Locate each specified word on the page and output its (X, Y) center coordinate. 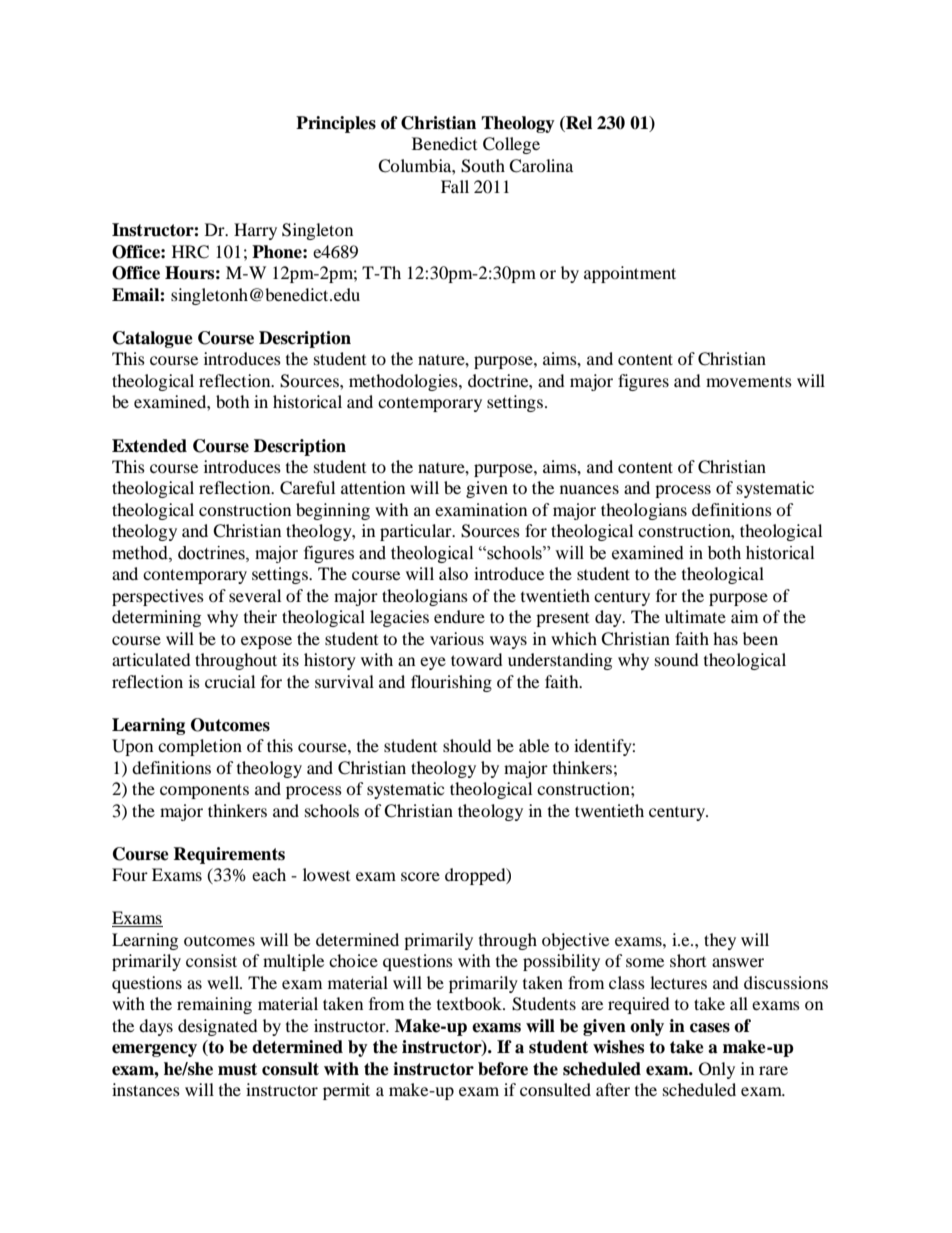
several (255, 595)
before (503, 1069)
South (483, 166)
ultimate (695, 616)
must (237, 1069)
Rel (578, 124)
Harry (255, 231)
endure (459, 616)
